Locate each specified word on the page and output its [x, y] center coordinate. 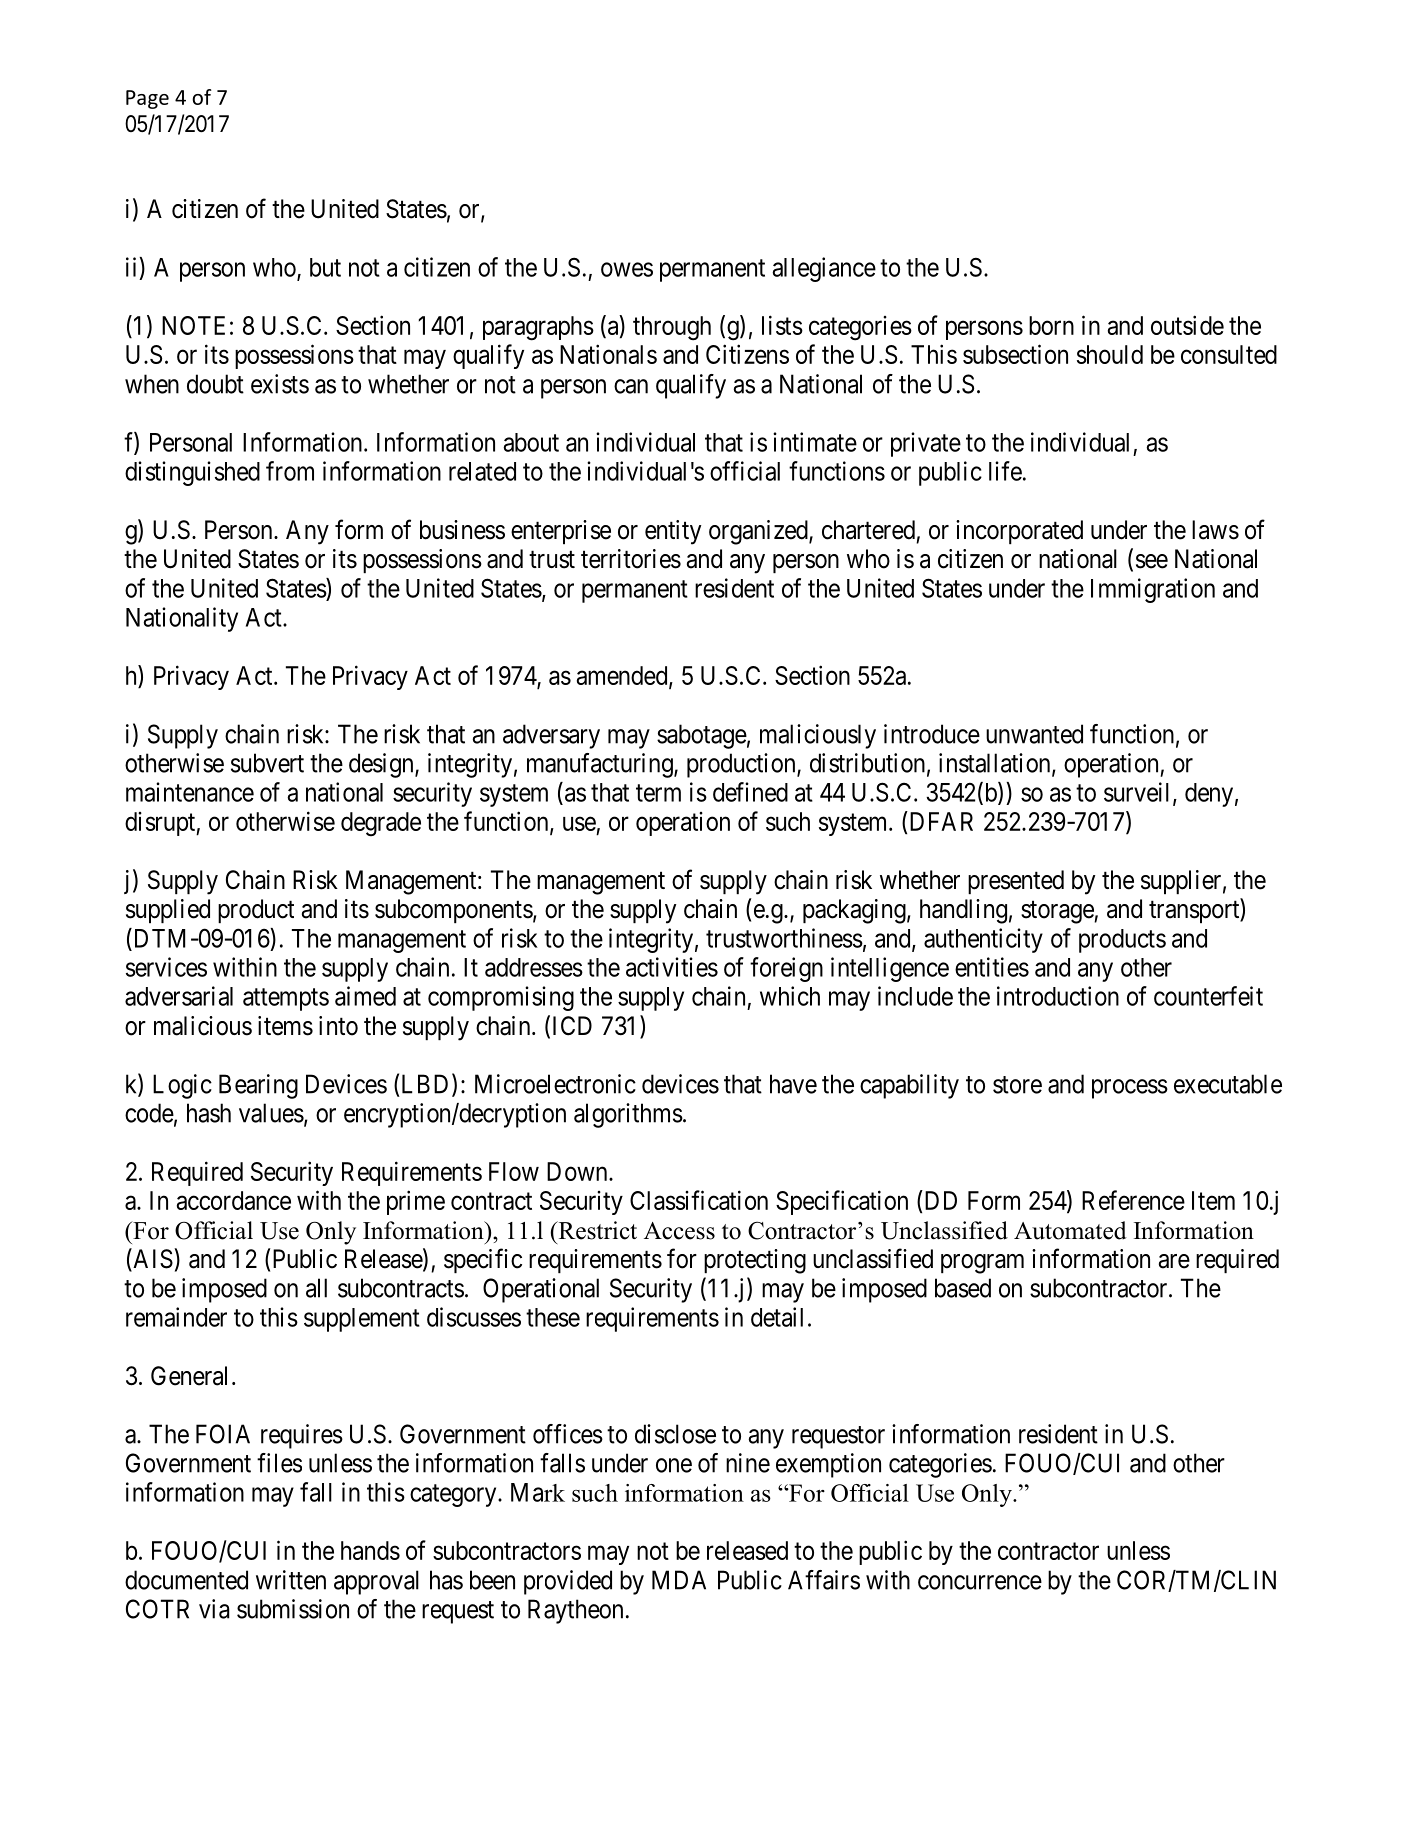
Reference [1133, 1200]
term [658, 793]
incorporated [1019, 532]
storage [1058, 912]
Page [147, 99]
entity [673, 532]
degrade [381, 824]
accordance [234, 1200]
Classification [699, 1200]
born [1051, 325]
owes [627, 269]
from [290, 471]
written [291, 1580]
